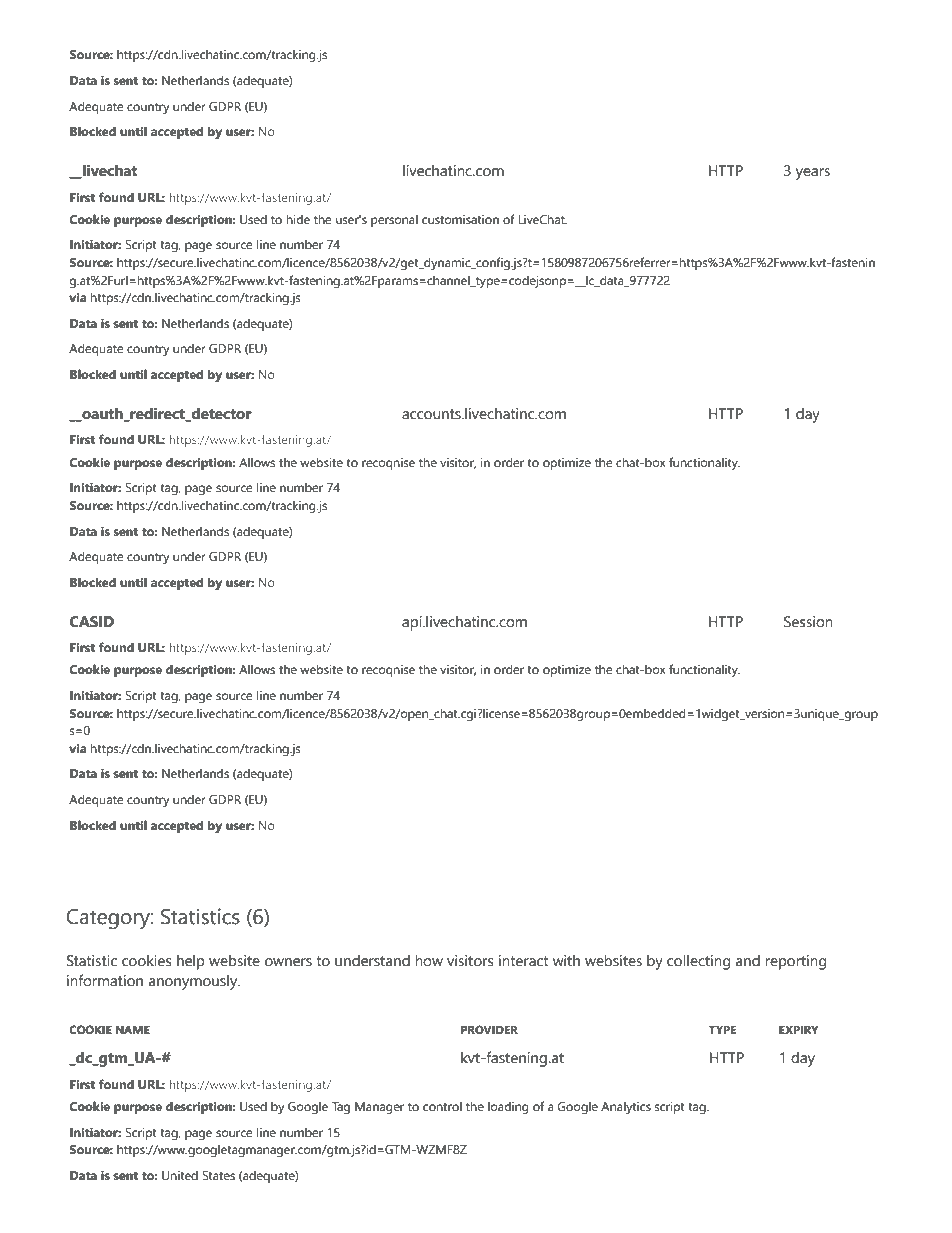 This image has height=1233, width=952. Describe the element at coordinates (180, 1175) in the image. I see `United` at that location.
